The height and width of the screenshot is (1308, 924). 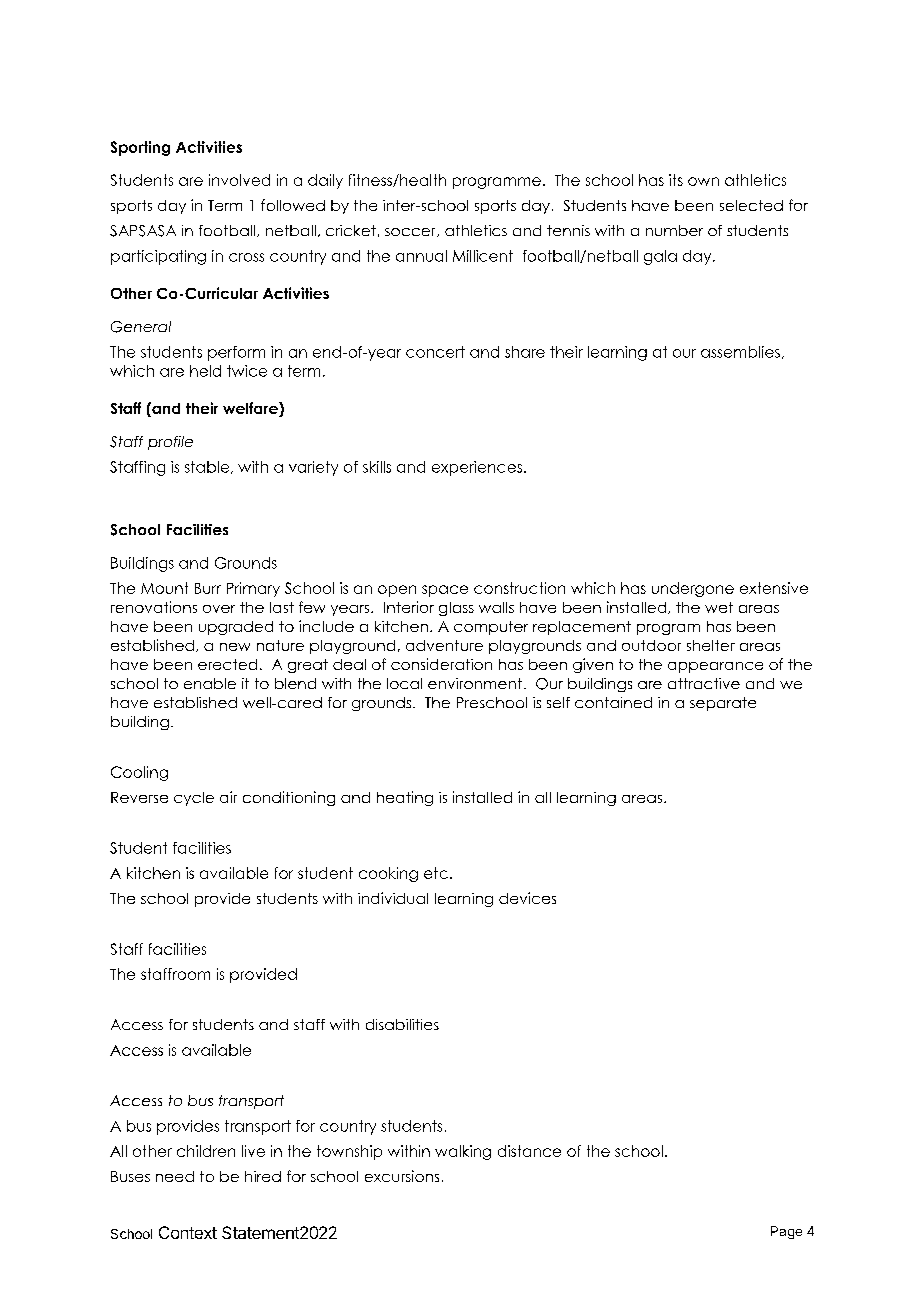 I want to click on involved, so click(x=239, y=180).
